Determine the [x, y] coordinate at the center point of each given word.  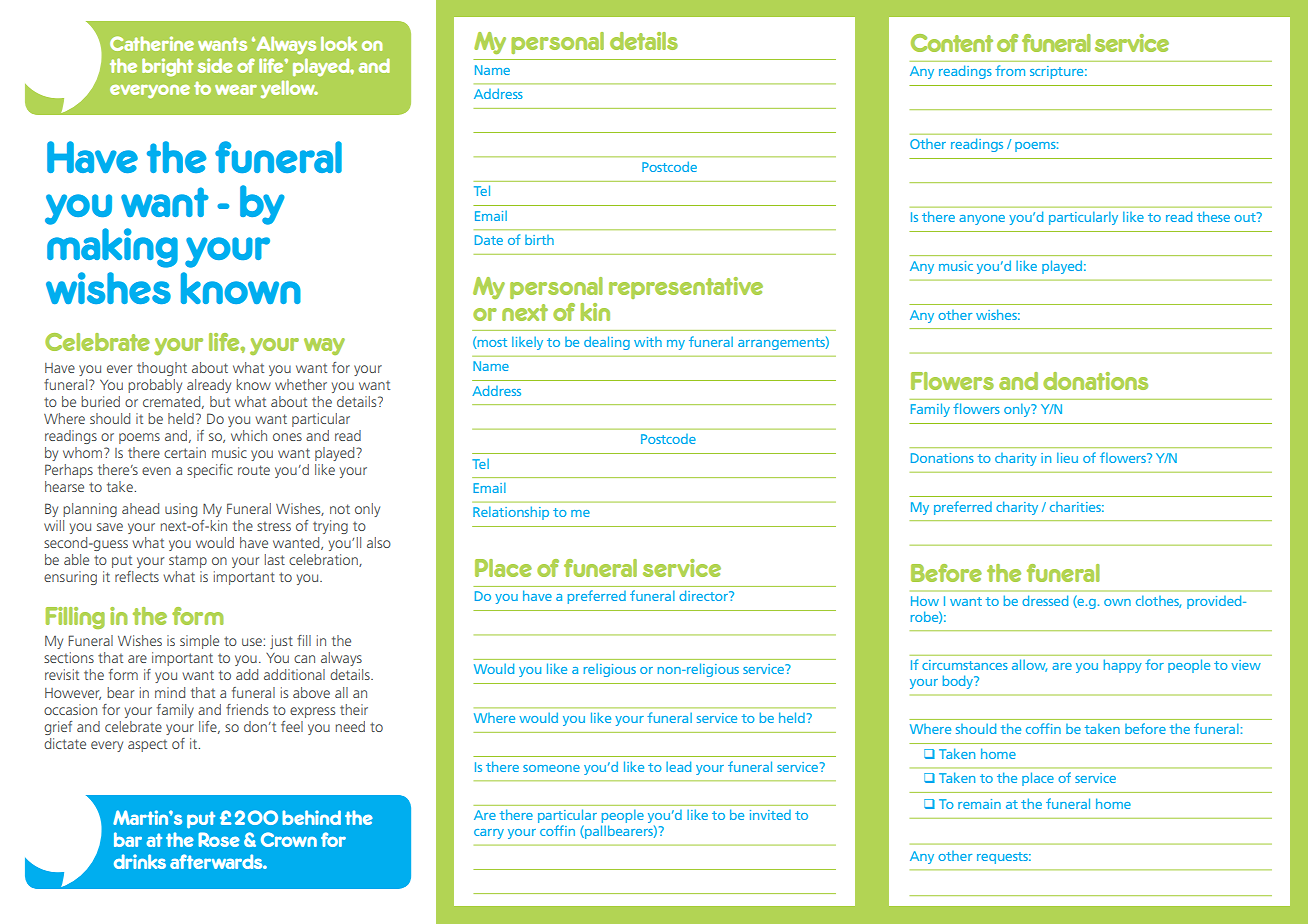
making [112, 248]
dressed [1045, 600]
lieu [1067, 457]
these [1213, 216]
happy [1123, 666]
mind [170, 692]
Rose [219, 839]
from [1010, 70]
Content [952, 43]
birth [539, 240]
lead [678, 766]
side [215, 65]
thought [162, 369]
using [181, 510]
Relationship [511, 513]
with [648, 342]
